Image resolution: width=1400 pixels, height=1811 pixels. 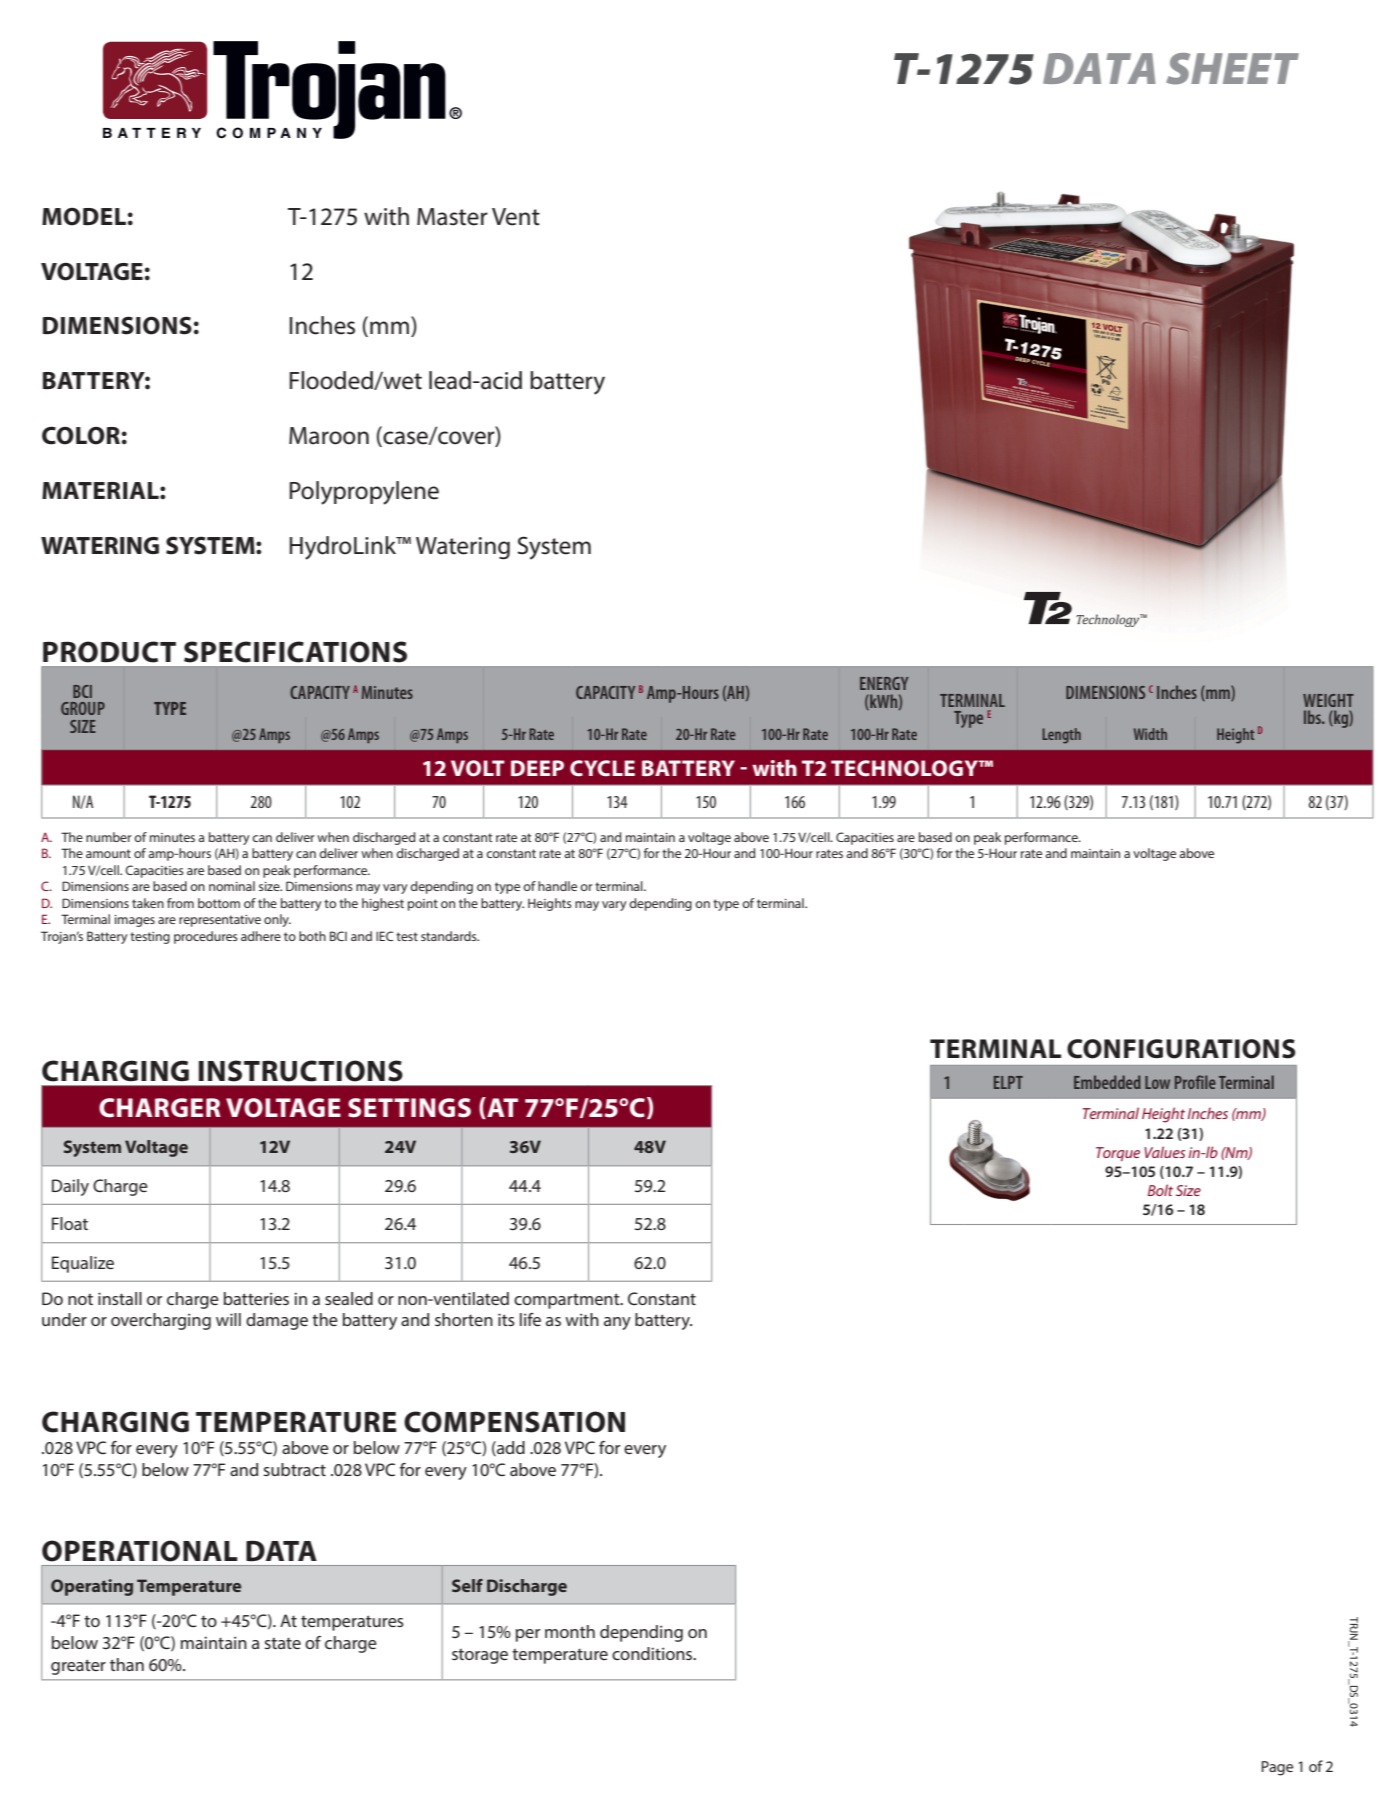 I want to click on than, so click(x=127, y=1664).
